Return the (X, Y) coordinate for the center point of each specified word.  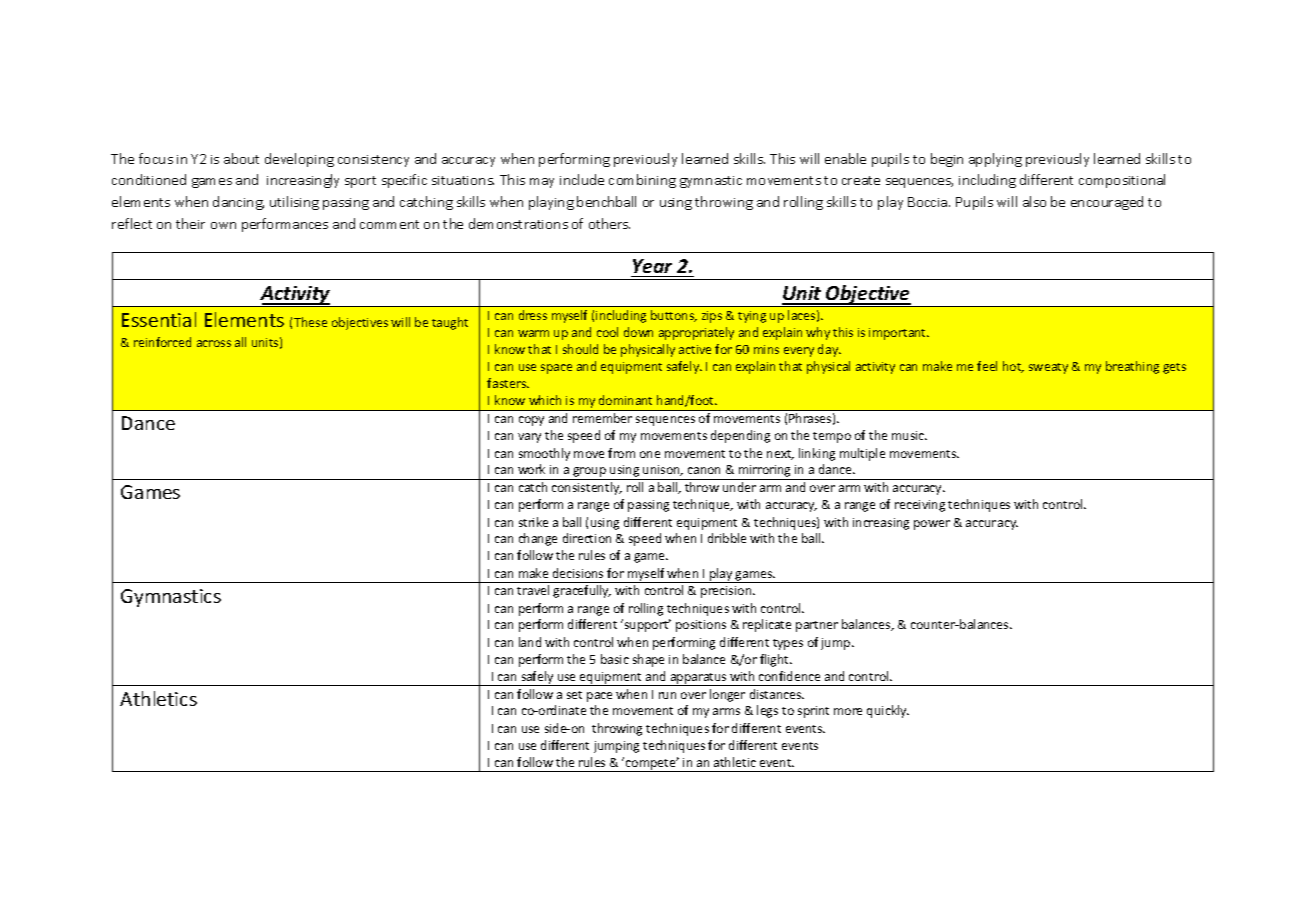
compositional (1122, 181)
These (310, 322)
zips (712, 317)
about (241, 158)
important (899, 334)
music (909, 435)
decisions (578, 573)
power (932, 525)
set (574, 695)
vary (529, 438)
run (667, 695)
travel (533, 590)
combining (642, 181)
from (621, 453)
